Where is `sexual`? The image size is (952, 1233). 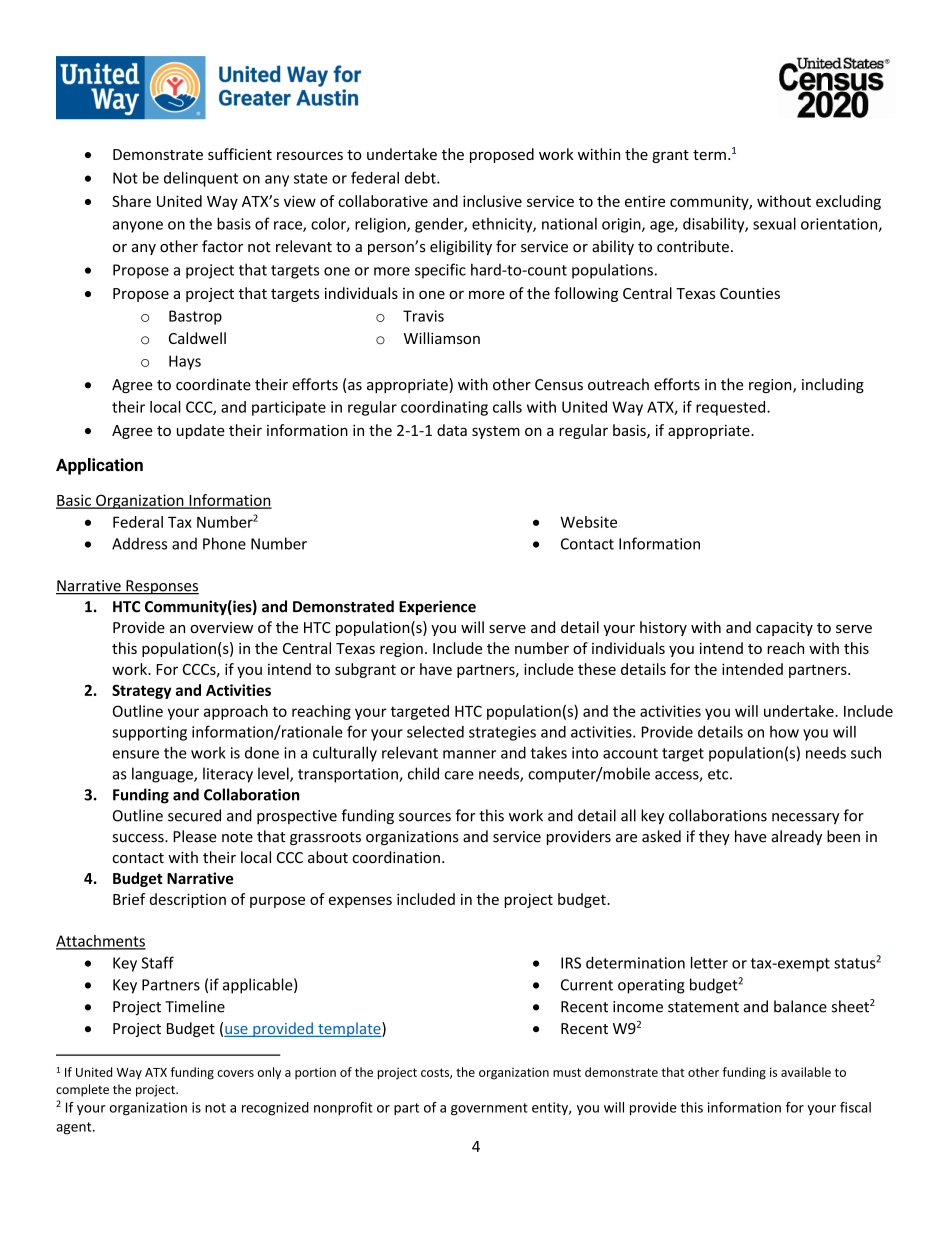
sexual is located at coordinates (774, 223).
